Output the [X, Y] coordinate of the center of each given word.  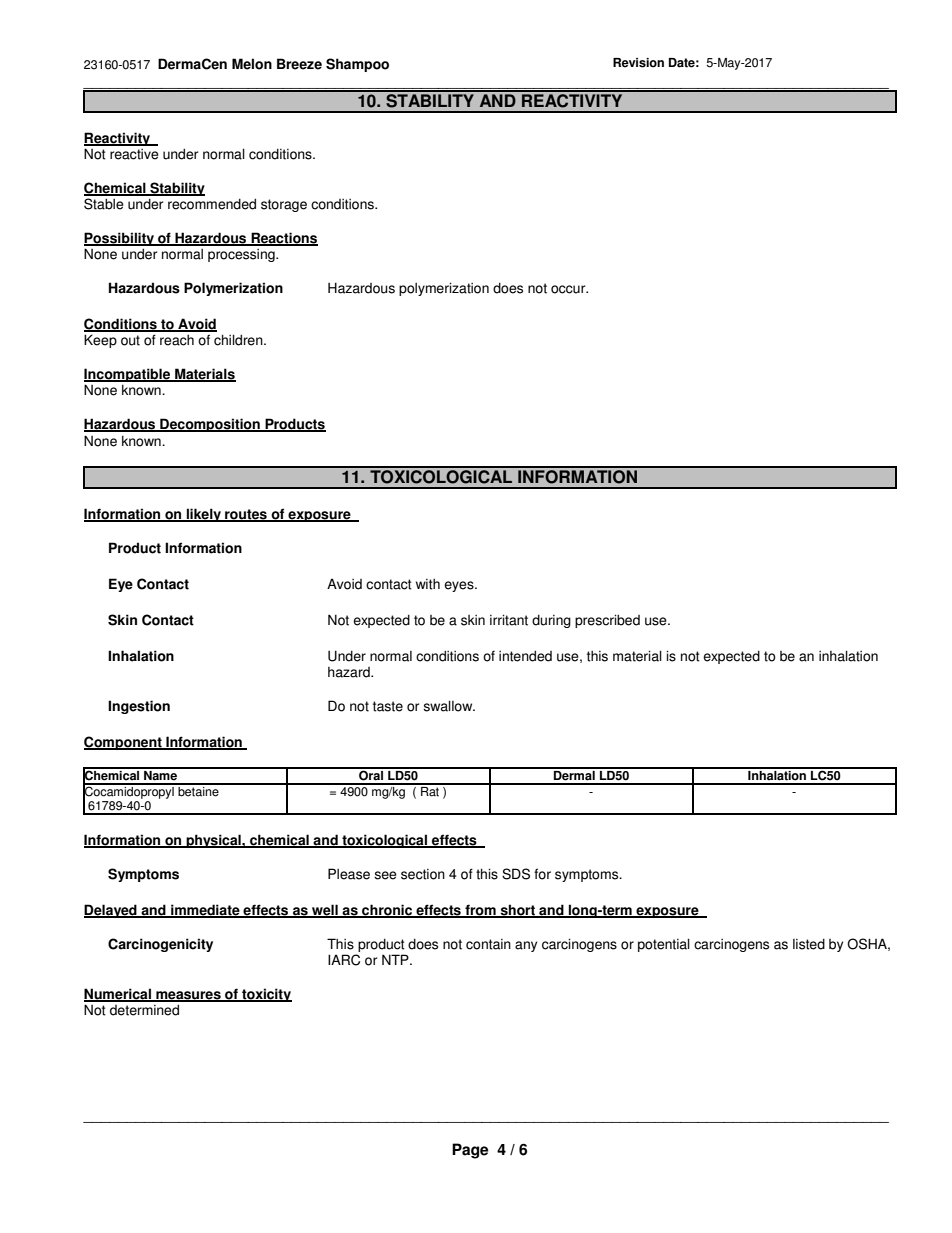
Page [470, 1151]
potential [664, 945]
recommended [212, 204]
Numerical [118, 995]
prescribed [607, 621]
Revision [638, 63]
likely [204, 515]
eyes [460, 586]
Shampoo [357, 65]
